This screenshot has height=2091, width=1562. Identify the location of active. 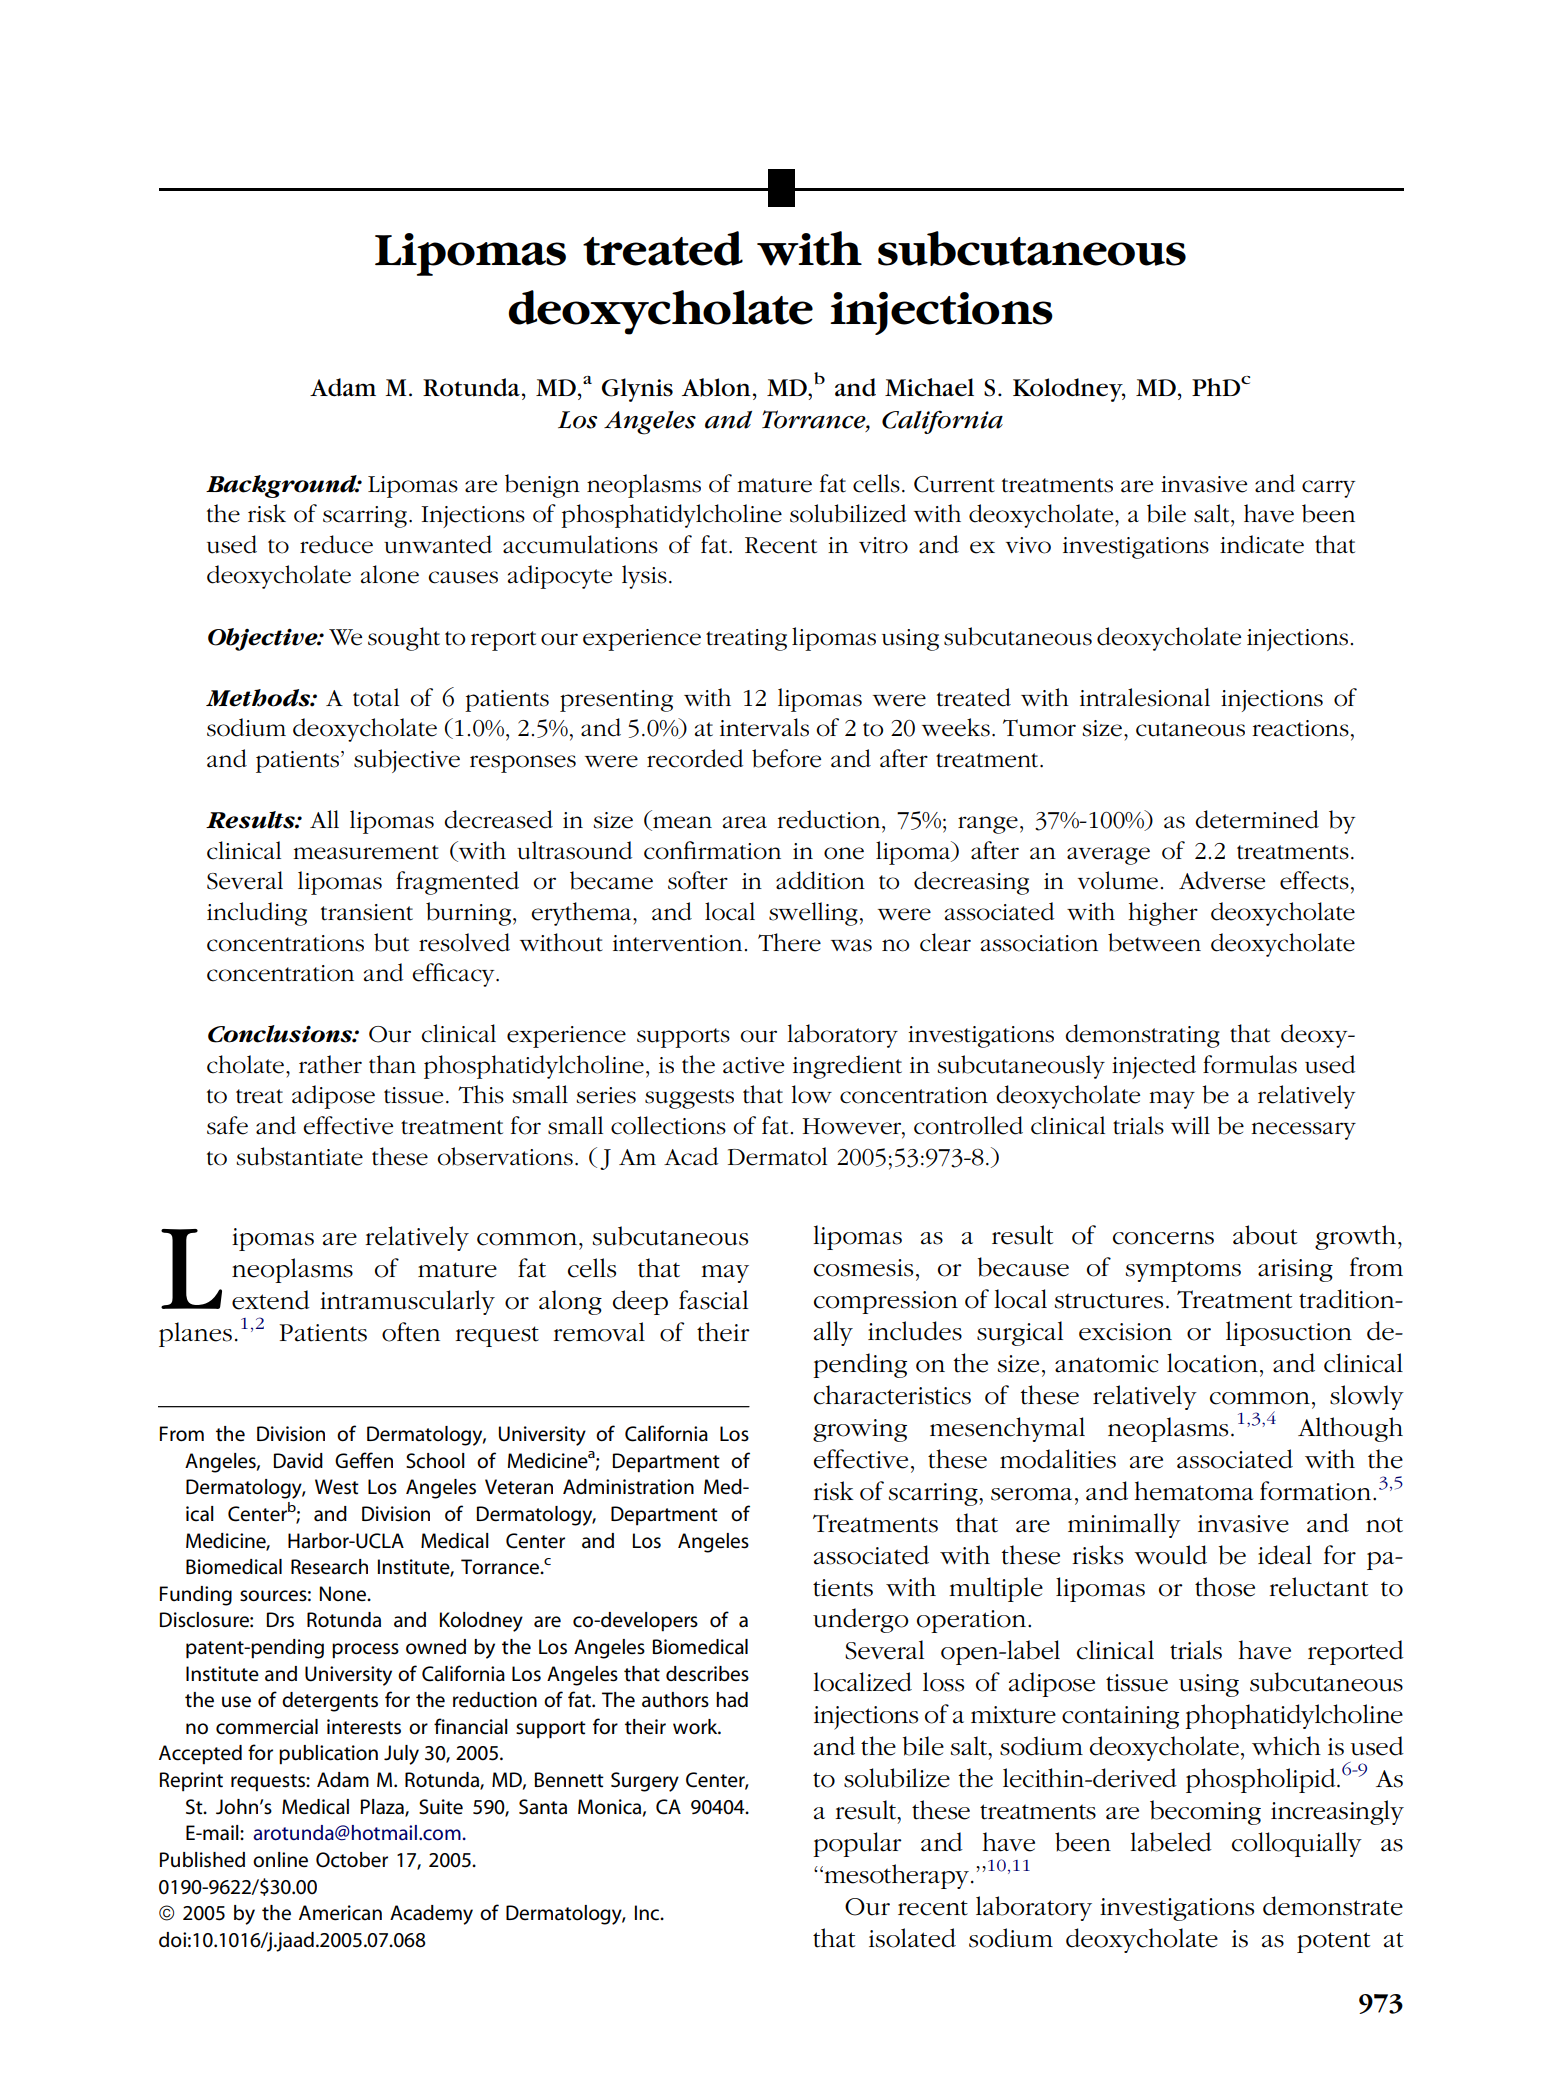
(753, 1065).
